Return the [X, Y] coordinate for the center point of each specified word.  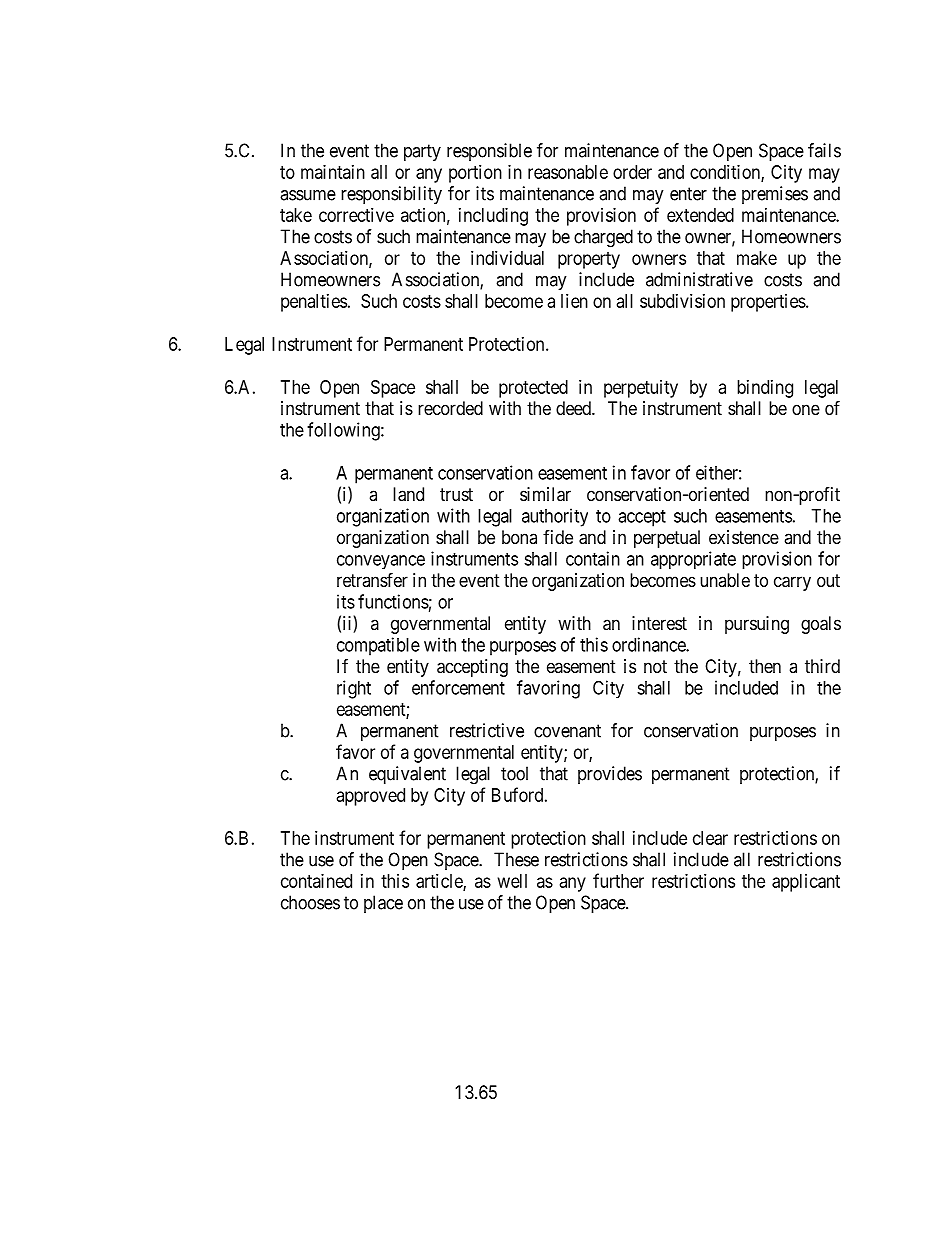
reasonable [568, 172]
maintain [333, 172]
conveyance [381, 562]
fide [558, 537]
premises [775, 195]
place [383, 904]
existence [744, 537]
